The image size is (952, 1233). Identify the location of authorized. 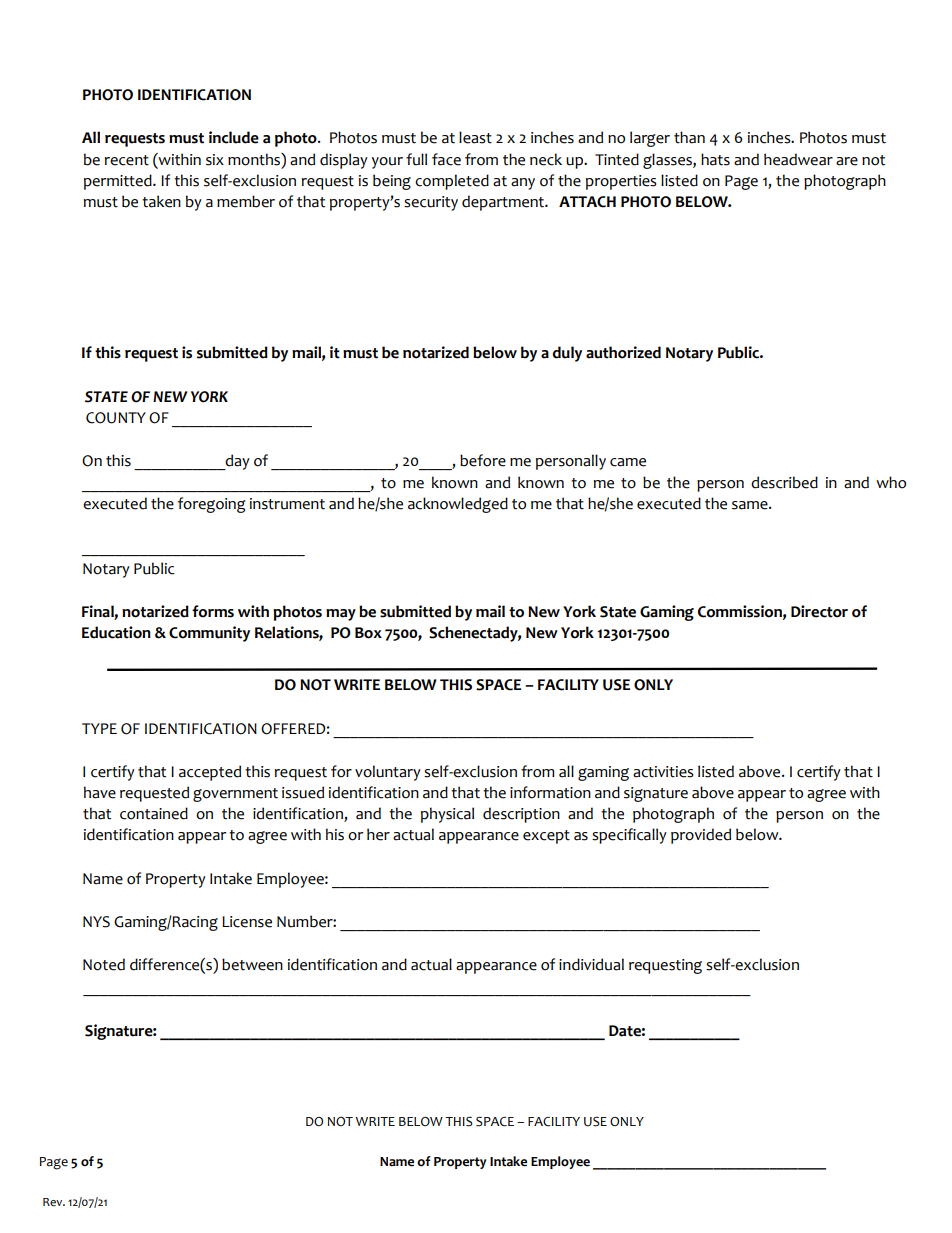
(623, 352).
